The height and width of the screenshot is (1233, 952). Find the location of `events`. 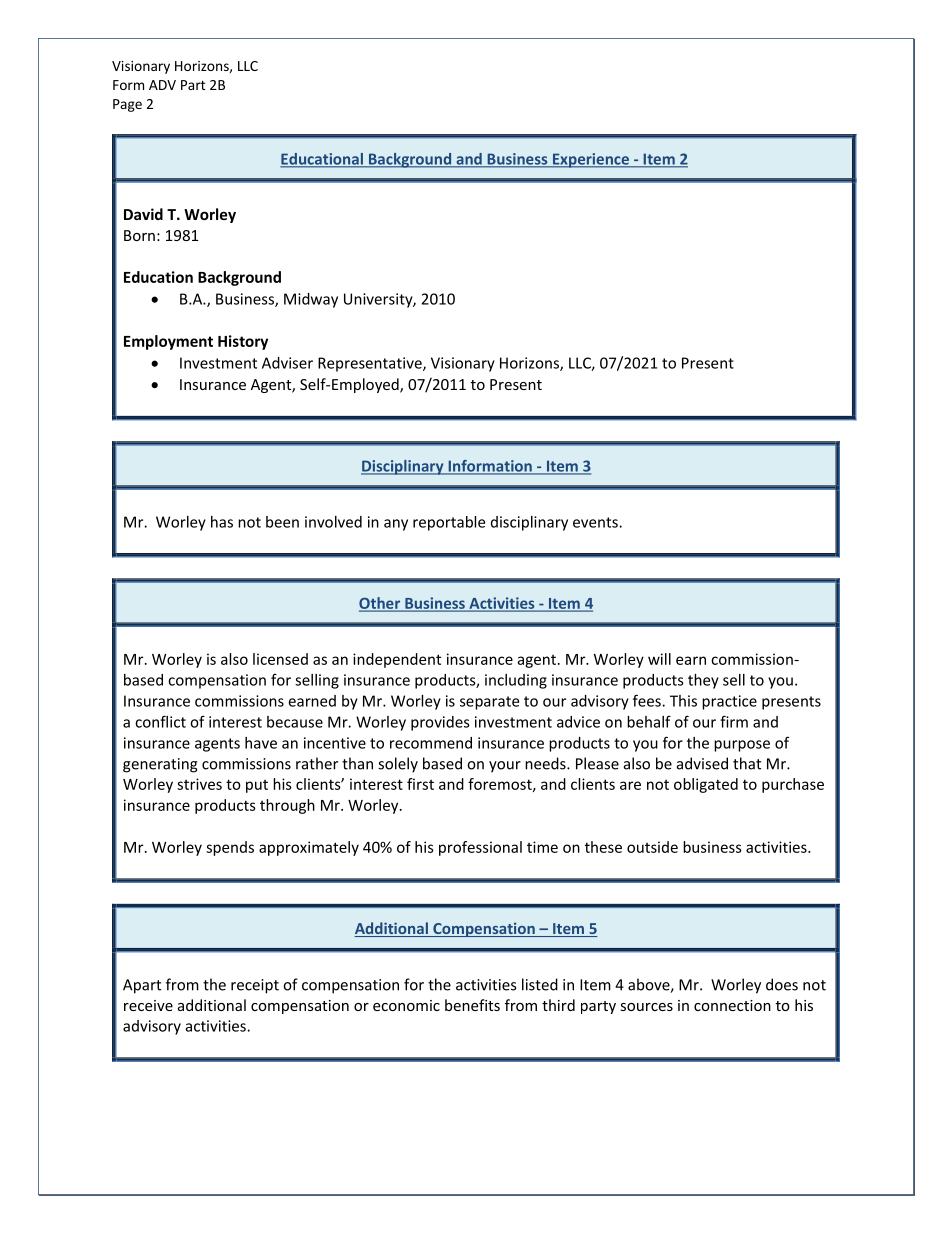

events is located at coordinates (596, 522).
